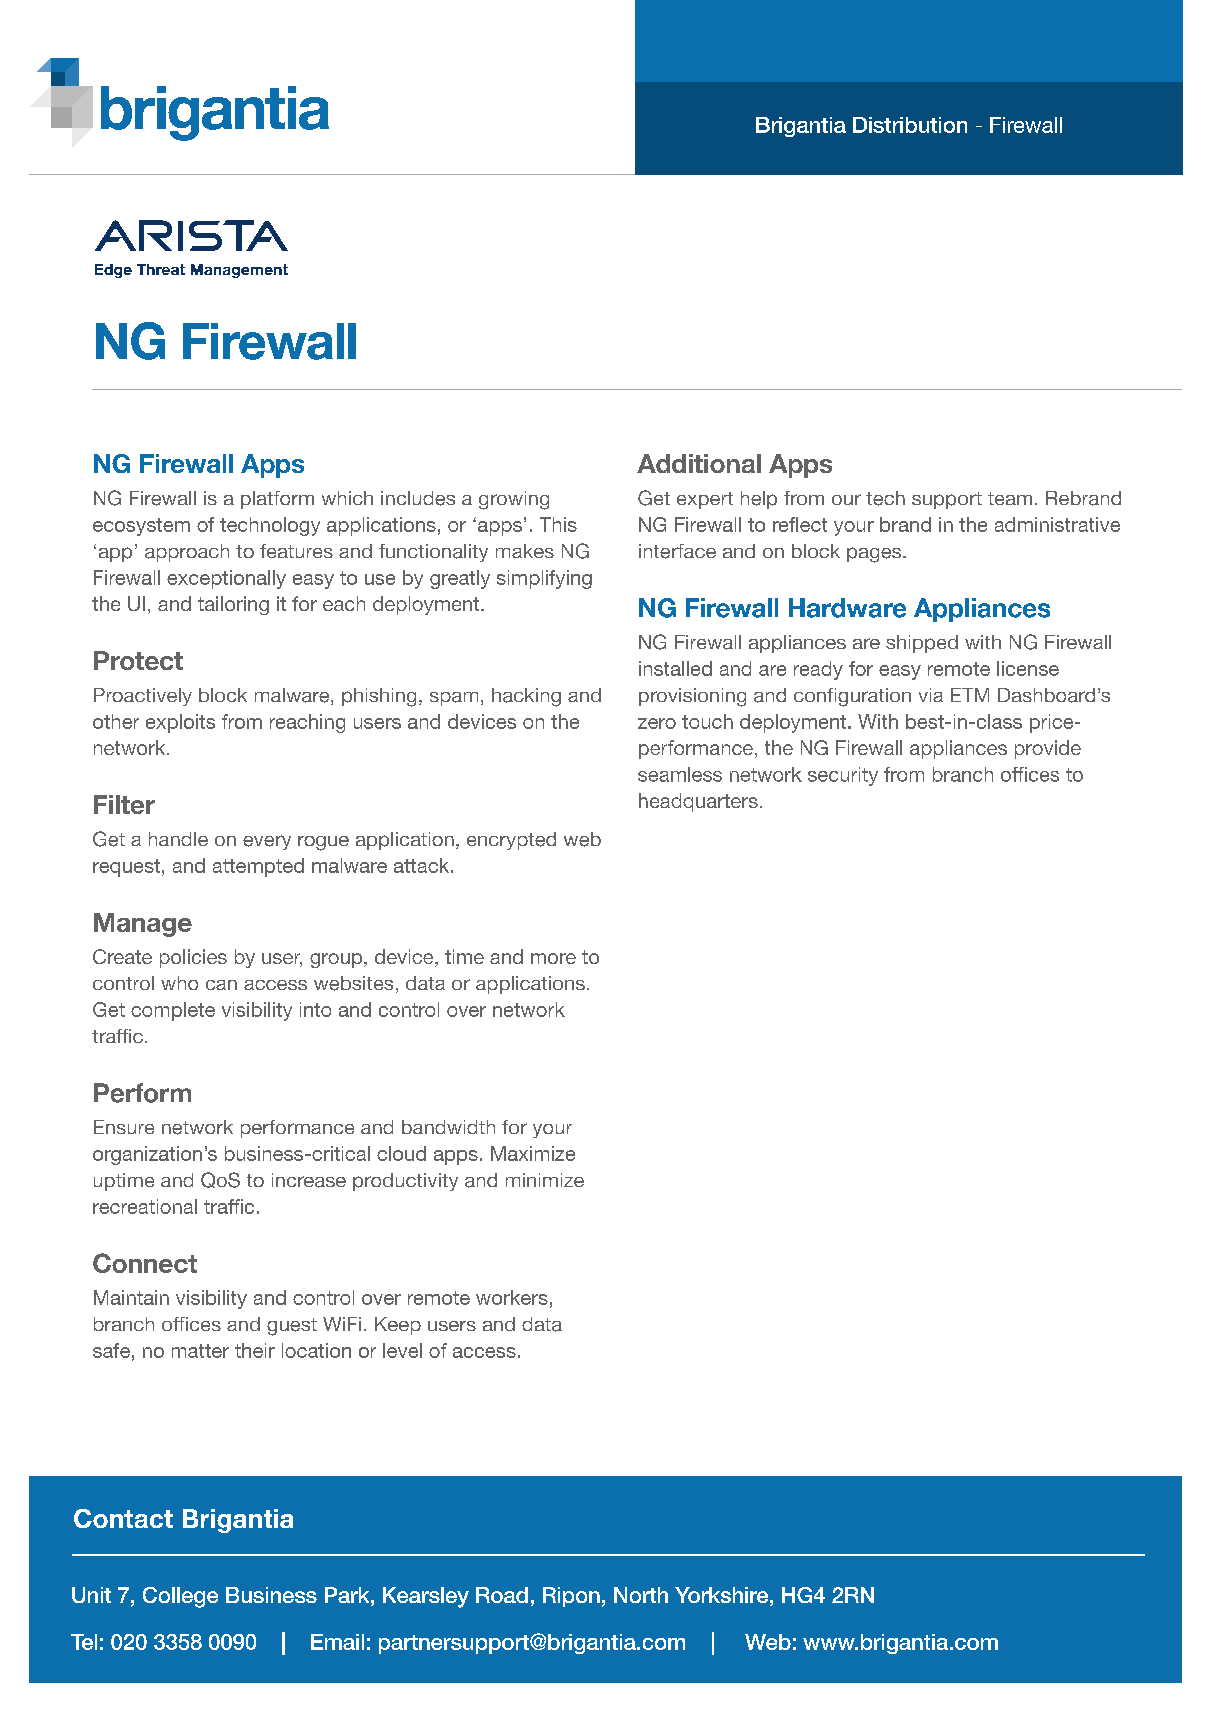  What do you see at coordinates (1010, 498) in the screenshot?
I see `team` at bounding box center [1010, 498].
